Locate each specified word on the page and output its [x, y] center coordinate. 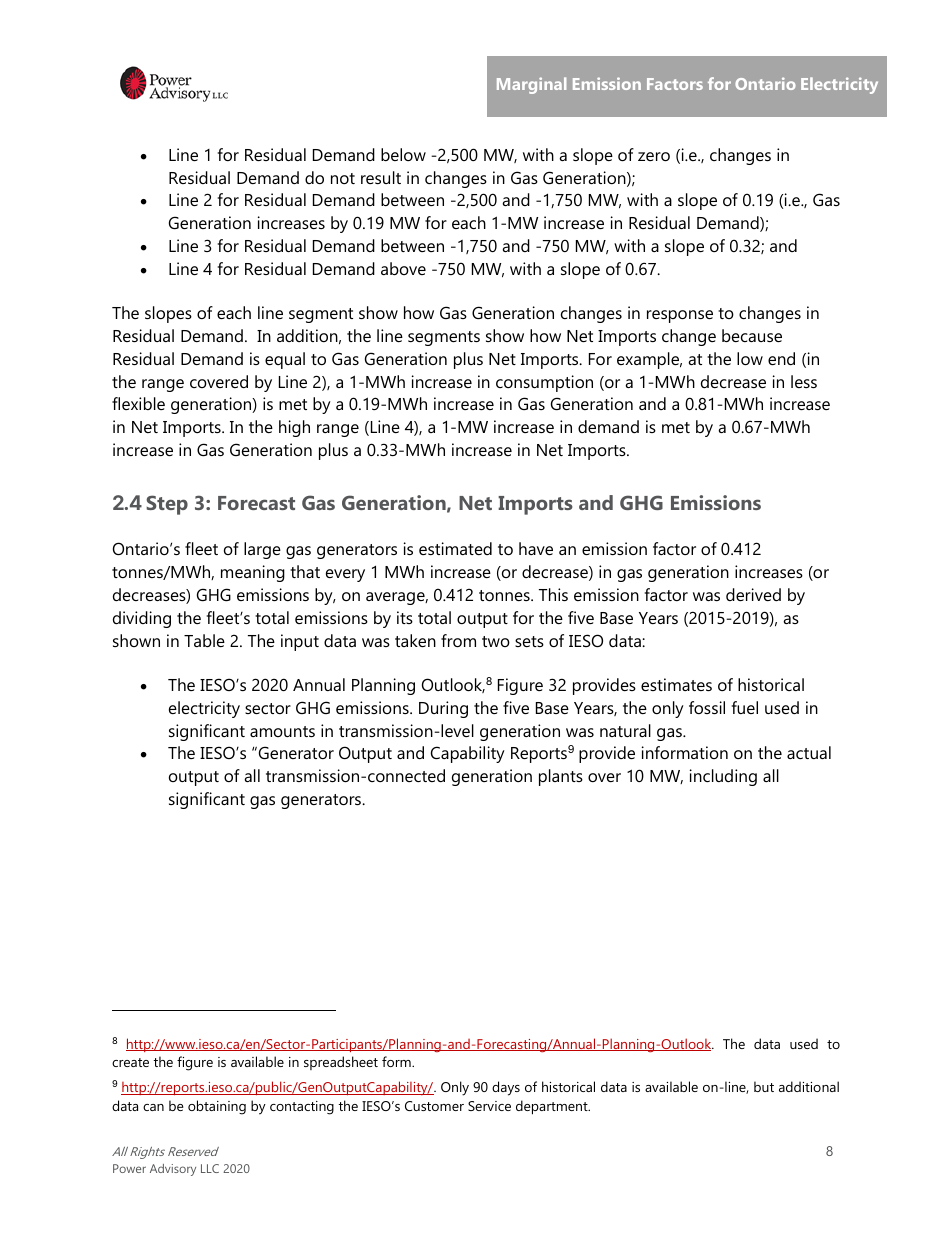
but [764, 1086]
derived [753, 594]
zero [654, 156]
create [130, 1062]
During [443, 709]
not [343, 178]
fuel [745, 707]
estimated [455, 548]
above [403, 268]
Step [167, 505]
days [506, 1088]
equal [285, 360]
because [752, 335]
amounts [282, 731]
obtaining [217, 1107]
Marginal [531, 85]
